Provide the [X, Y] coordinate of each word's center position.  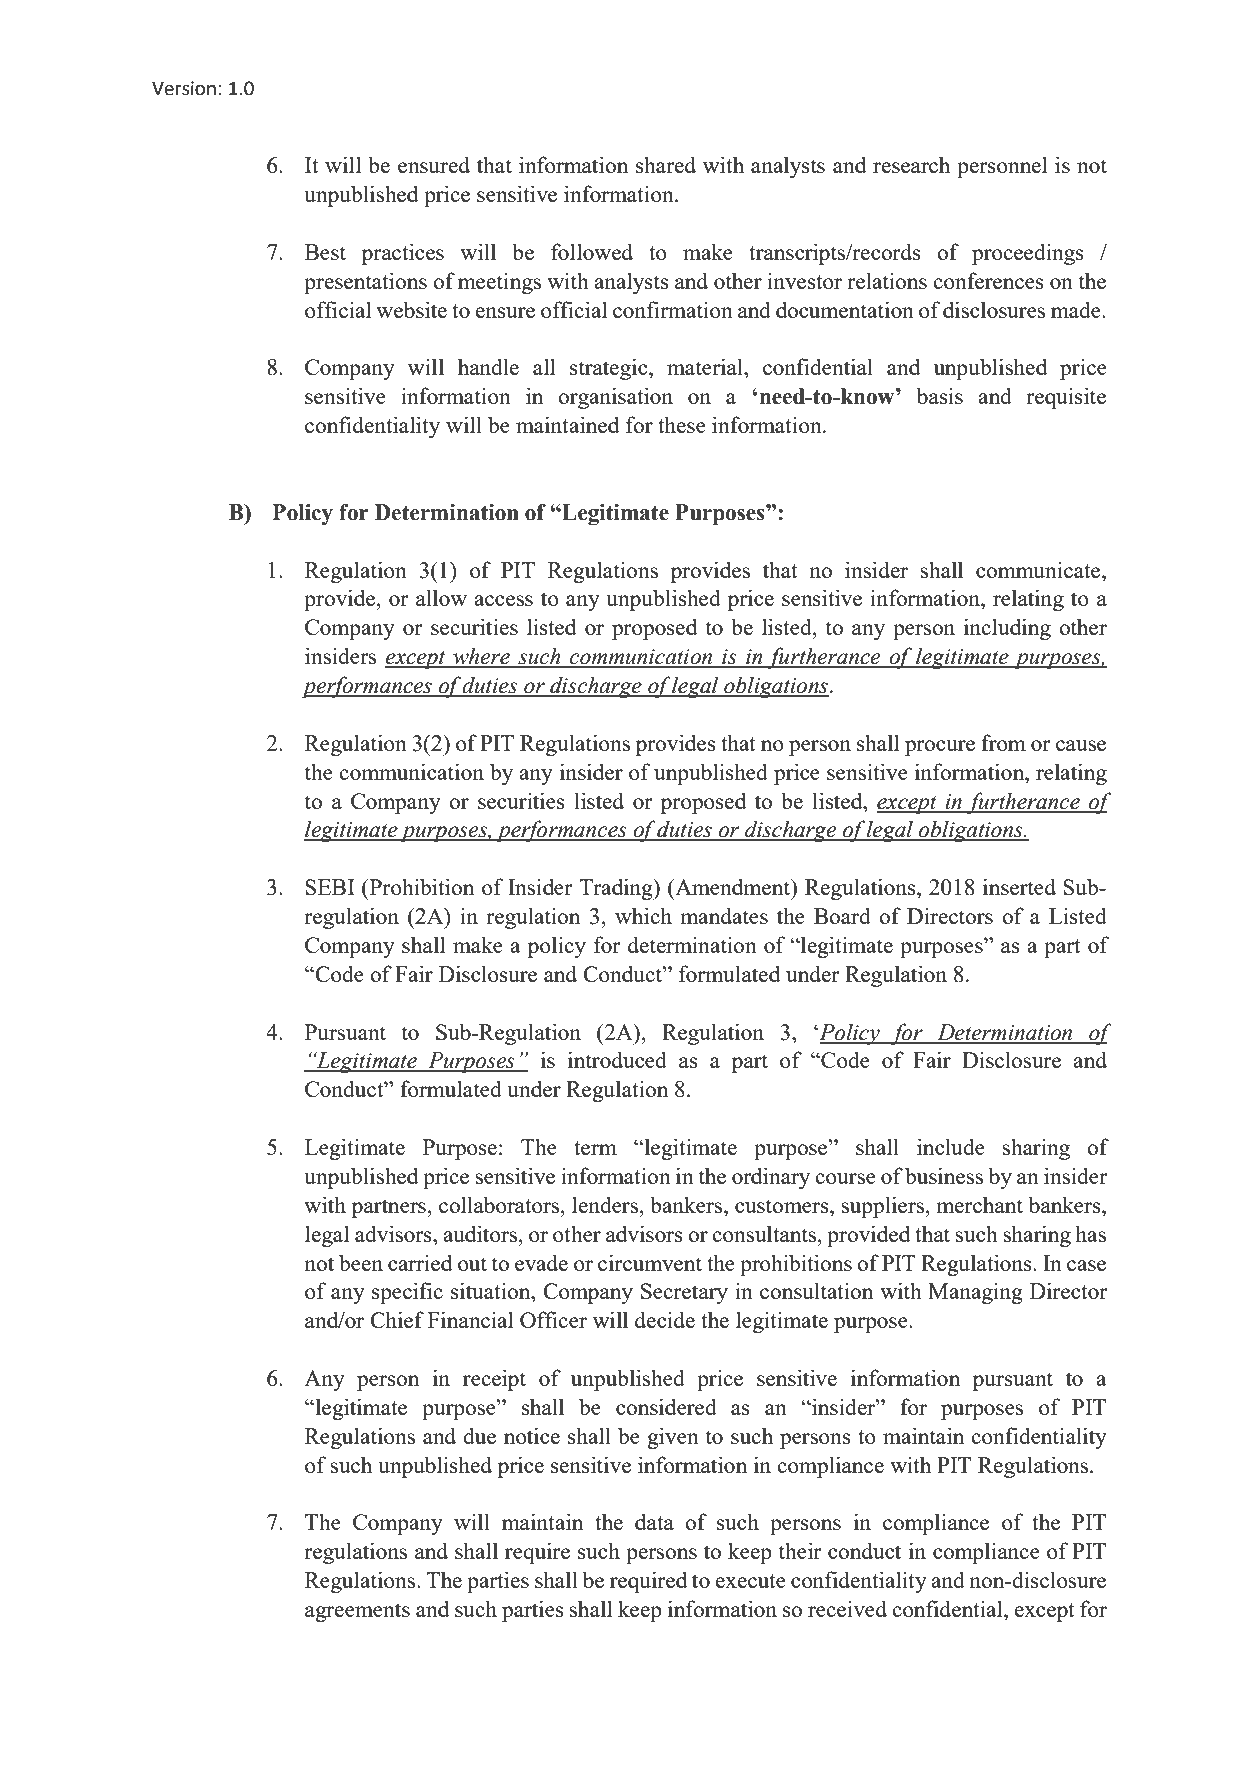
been [361, 1262]
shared [666, 164]
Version [184, 88]
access [503, 600]
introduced [617, 1059]
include [951, 1146]
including [1007, 629]
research [911, 164]
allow [441, 597]
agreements [357, 1612]
